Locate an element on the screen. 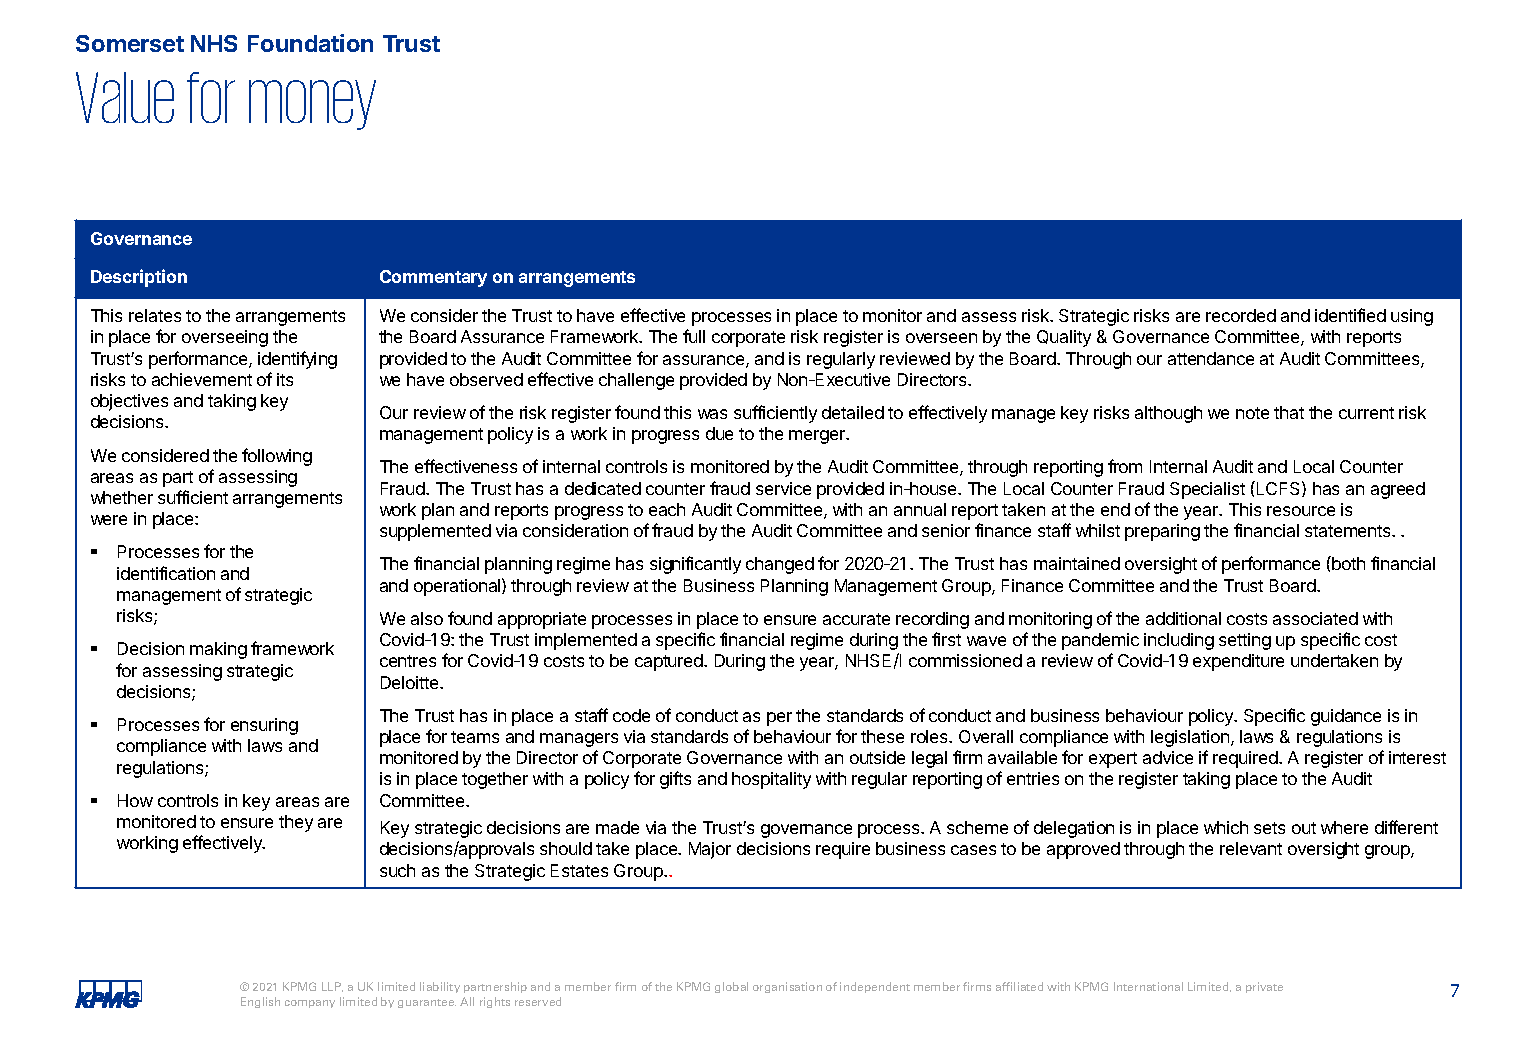 Image resolution: width=1537 pixels, height=1064 pixels. Somerset is located at coordinates (130, 43).
